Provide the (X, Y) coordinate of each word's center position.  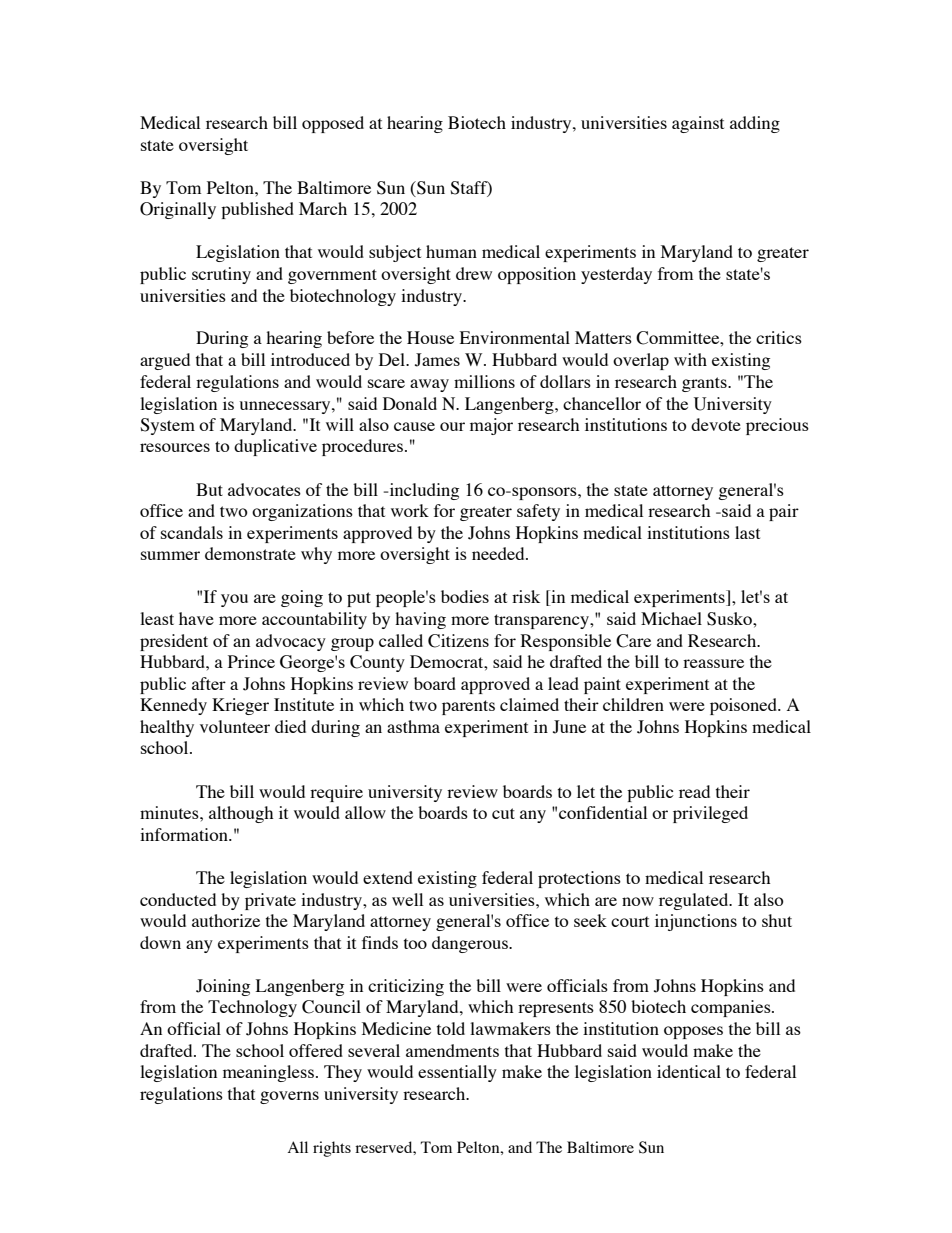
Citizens (458, 641)
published (257, 210)
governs (289, 1097)
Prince (251, 661)
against (698, 124)
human (451, 251)
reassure (713, 663)
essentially (457, 1073)
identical (689, 1071)
